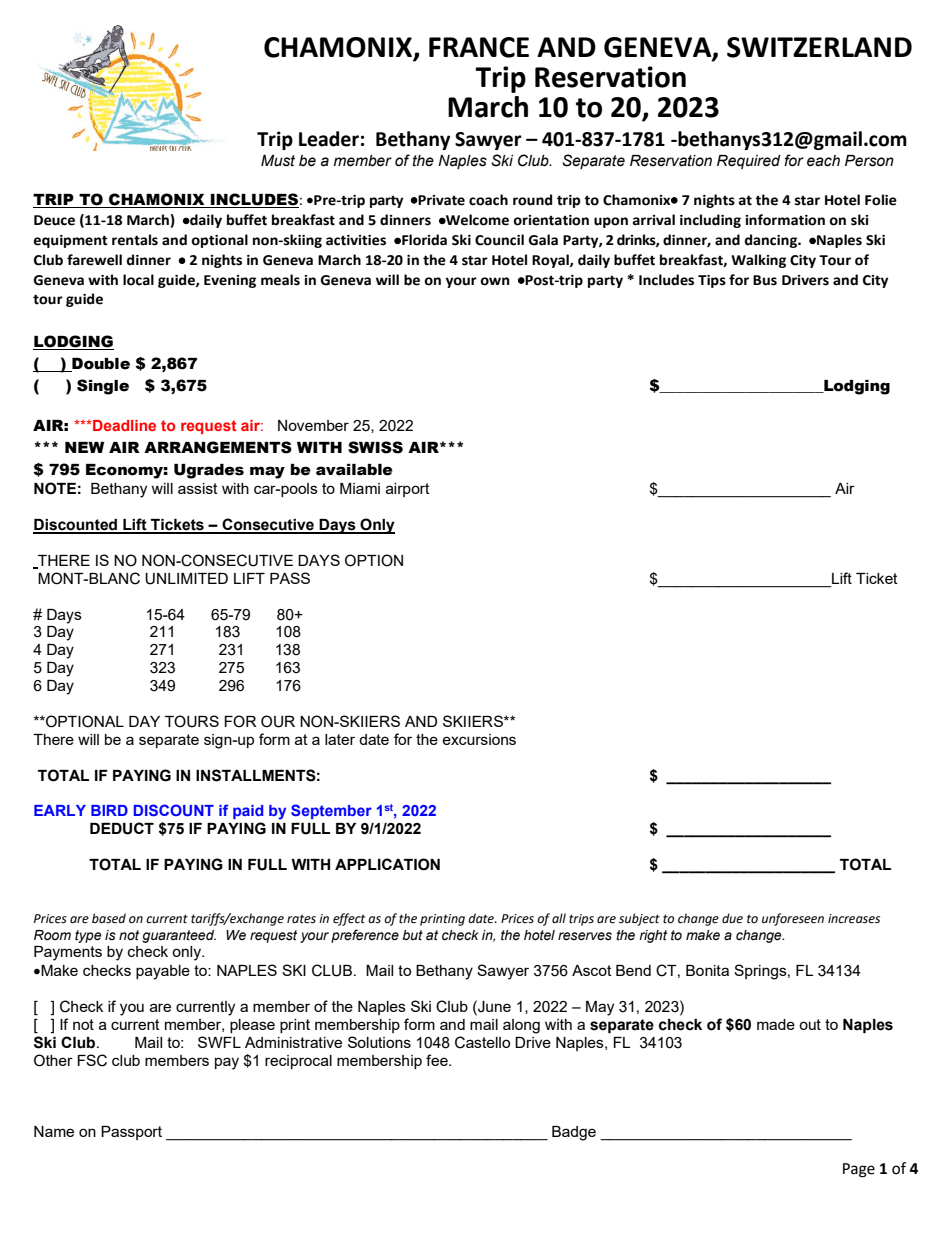 This image has height=1233, width=952. Describe the element at coordinates (479, 47) in the image. I see `FRANCE` at that location.
